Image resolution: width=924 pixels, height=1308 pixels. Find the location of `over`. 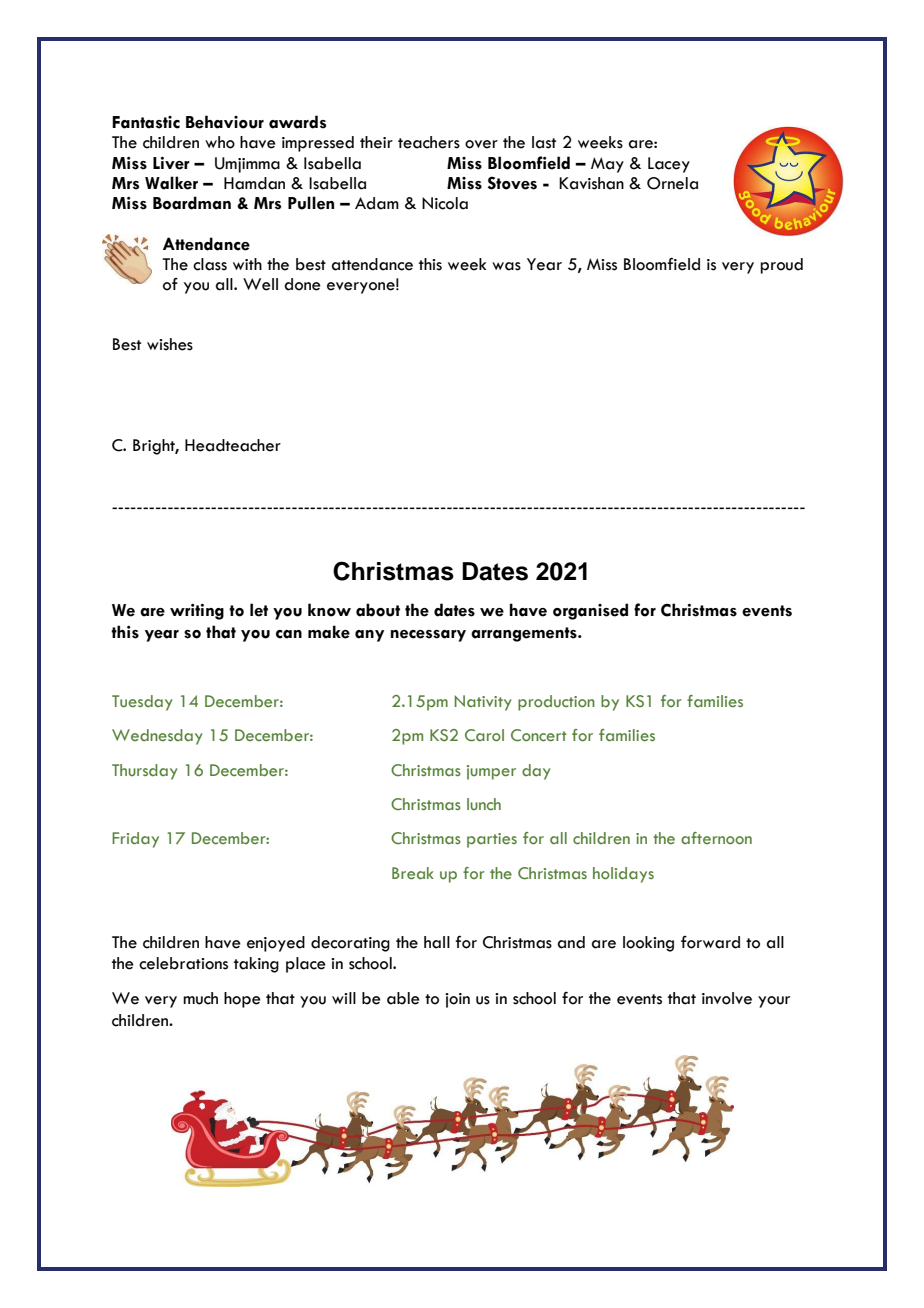

over is located at coordinates (481, 144).
